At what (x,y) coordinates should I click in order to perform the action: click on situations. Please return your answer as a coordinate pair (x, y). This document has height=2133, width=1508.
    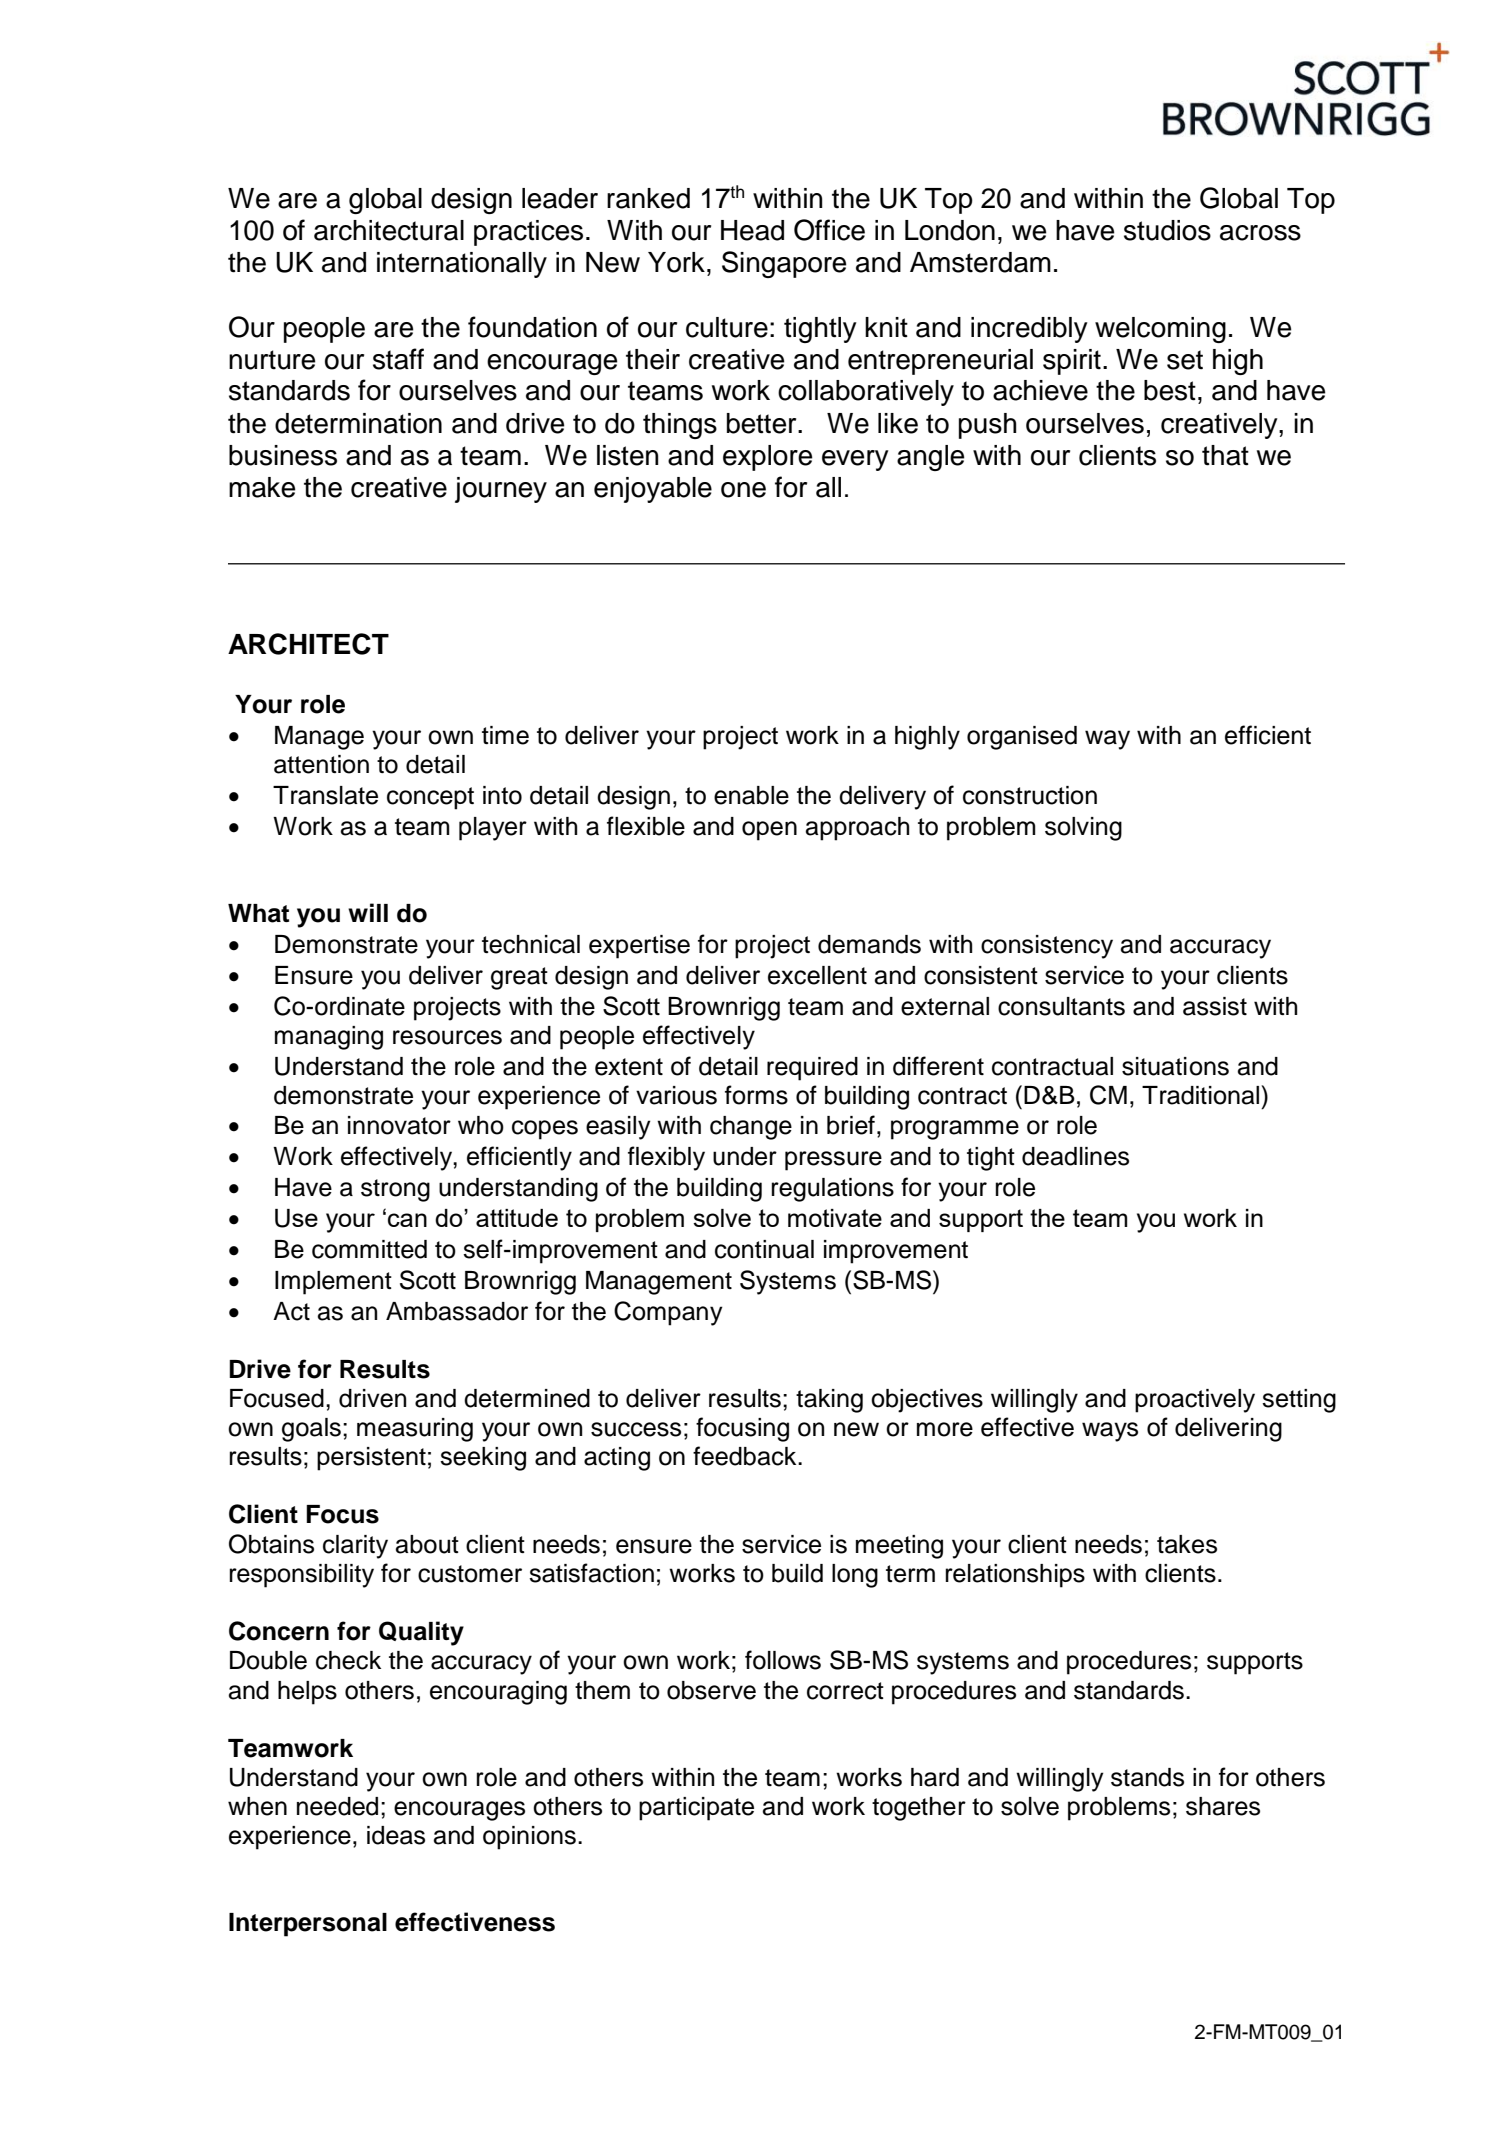
    Looking at the image, I should click on (1175, 1066).
